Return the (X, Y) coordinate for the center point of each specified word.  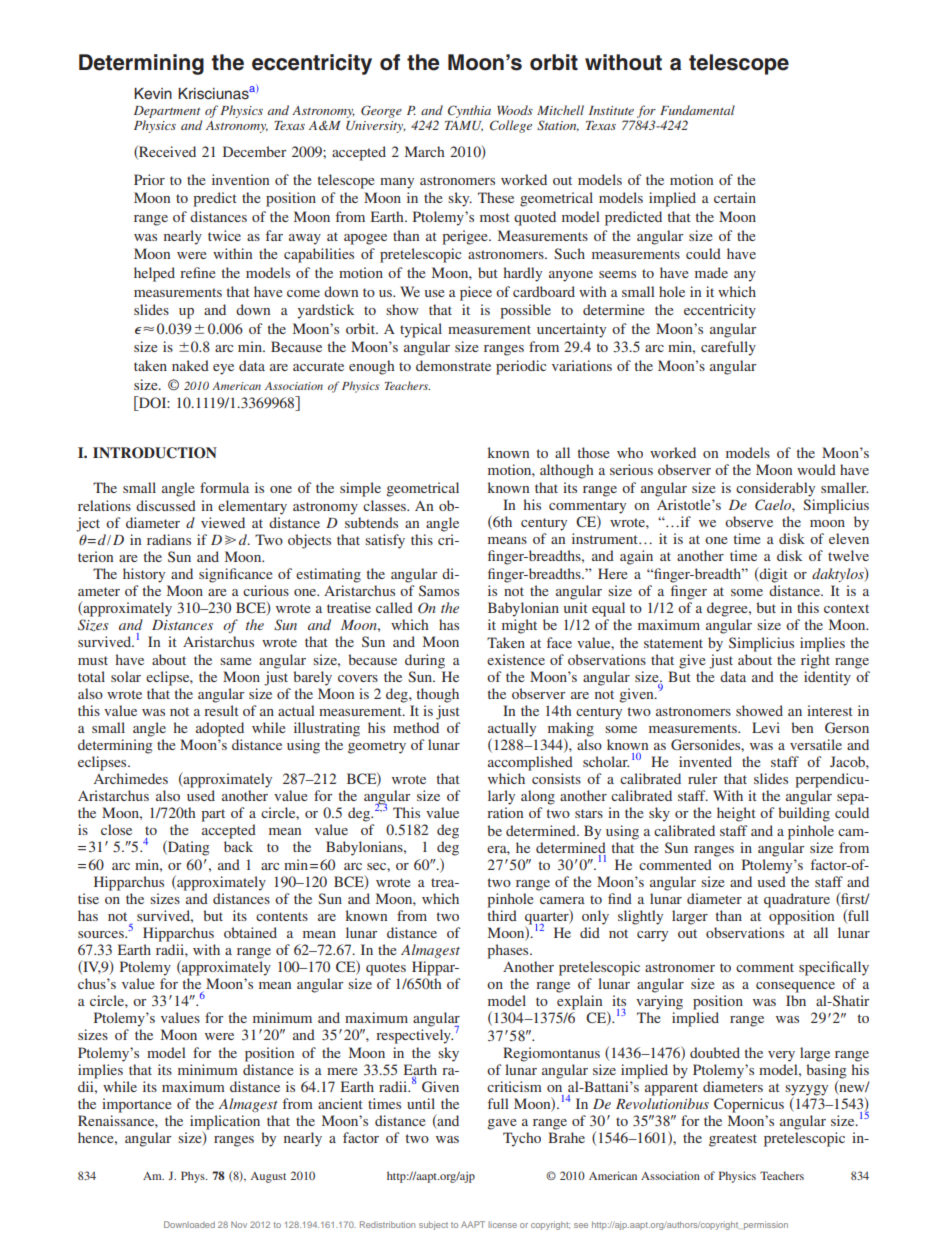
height (736, 814)
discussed (166, 505)
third (502, 915)
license (502, 1225)
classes (385, 505)
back (238, 846)
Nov (239, 1224)
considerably (775, 489)
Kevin (153, 94)
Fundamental (697, 110)
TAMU (464, 126)
